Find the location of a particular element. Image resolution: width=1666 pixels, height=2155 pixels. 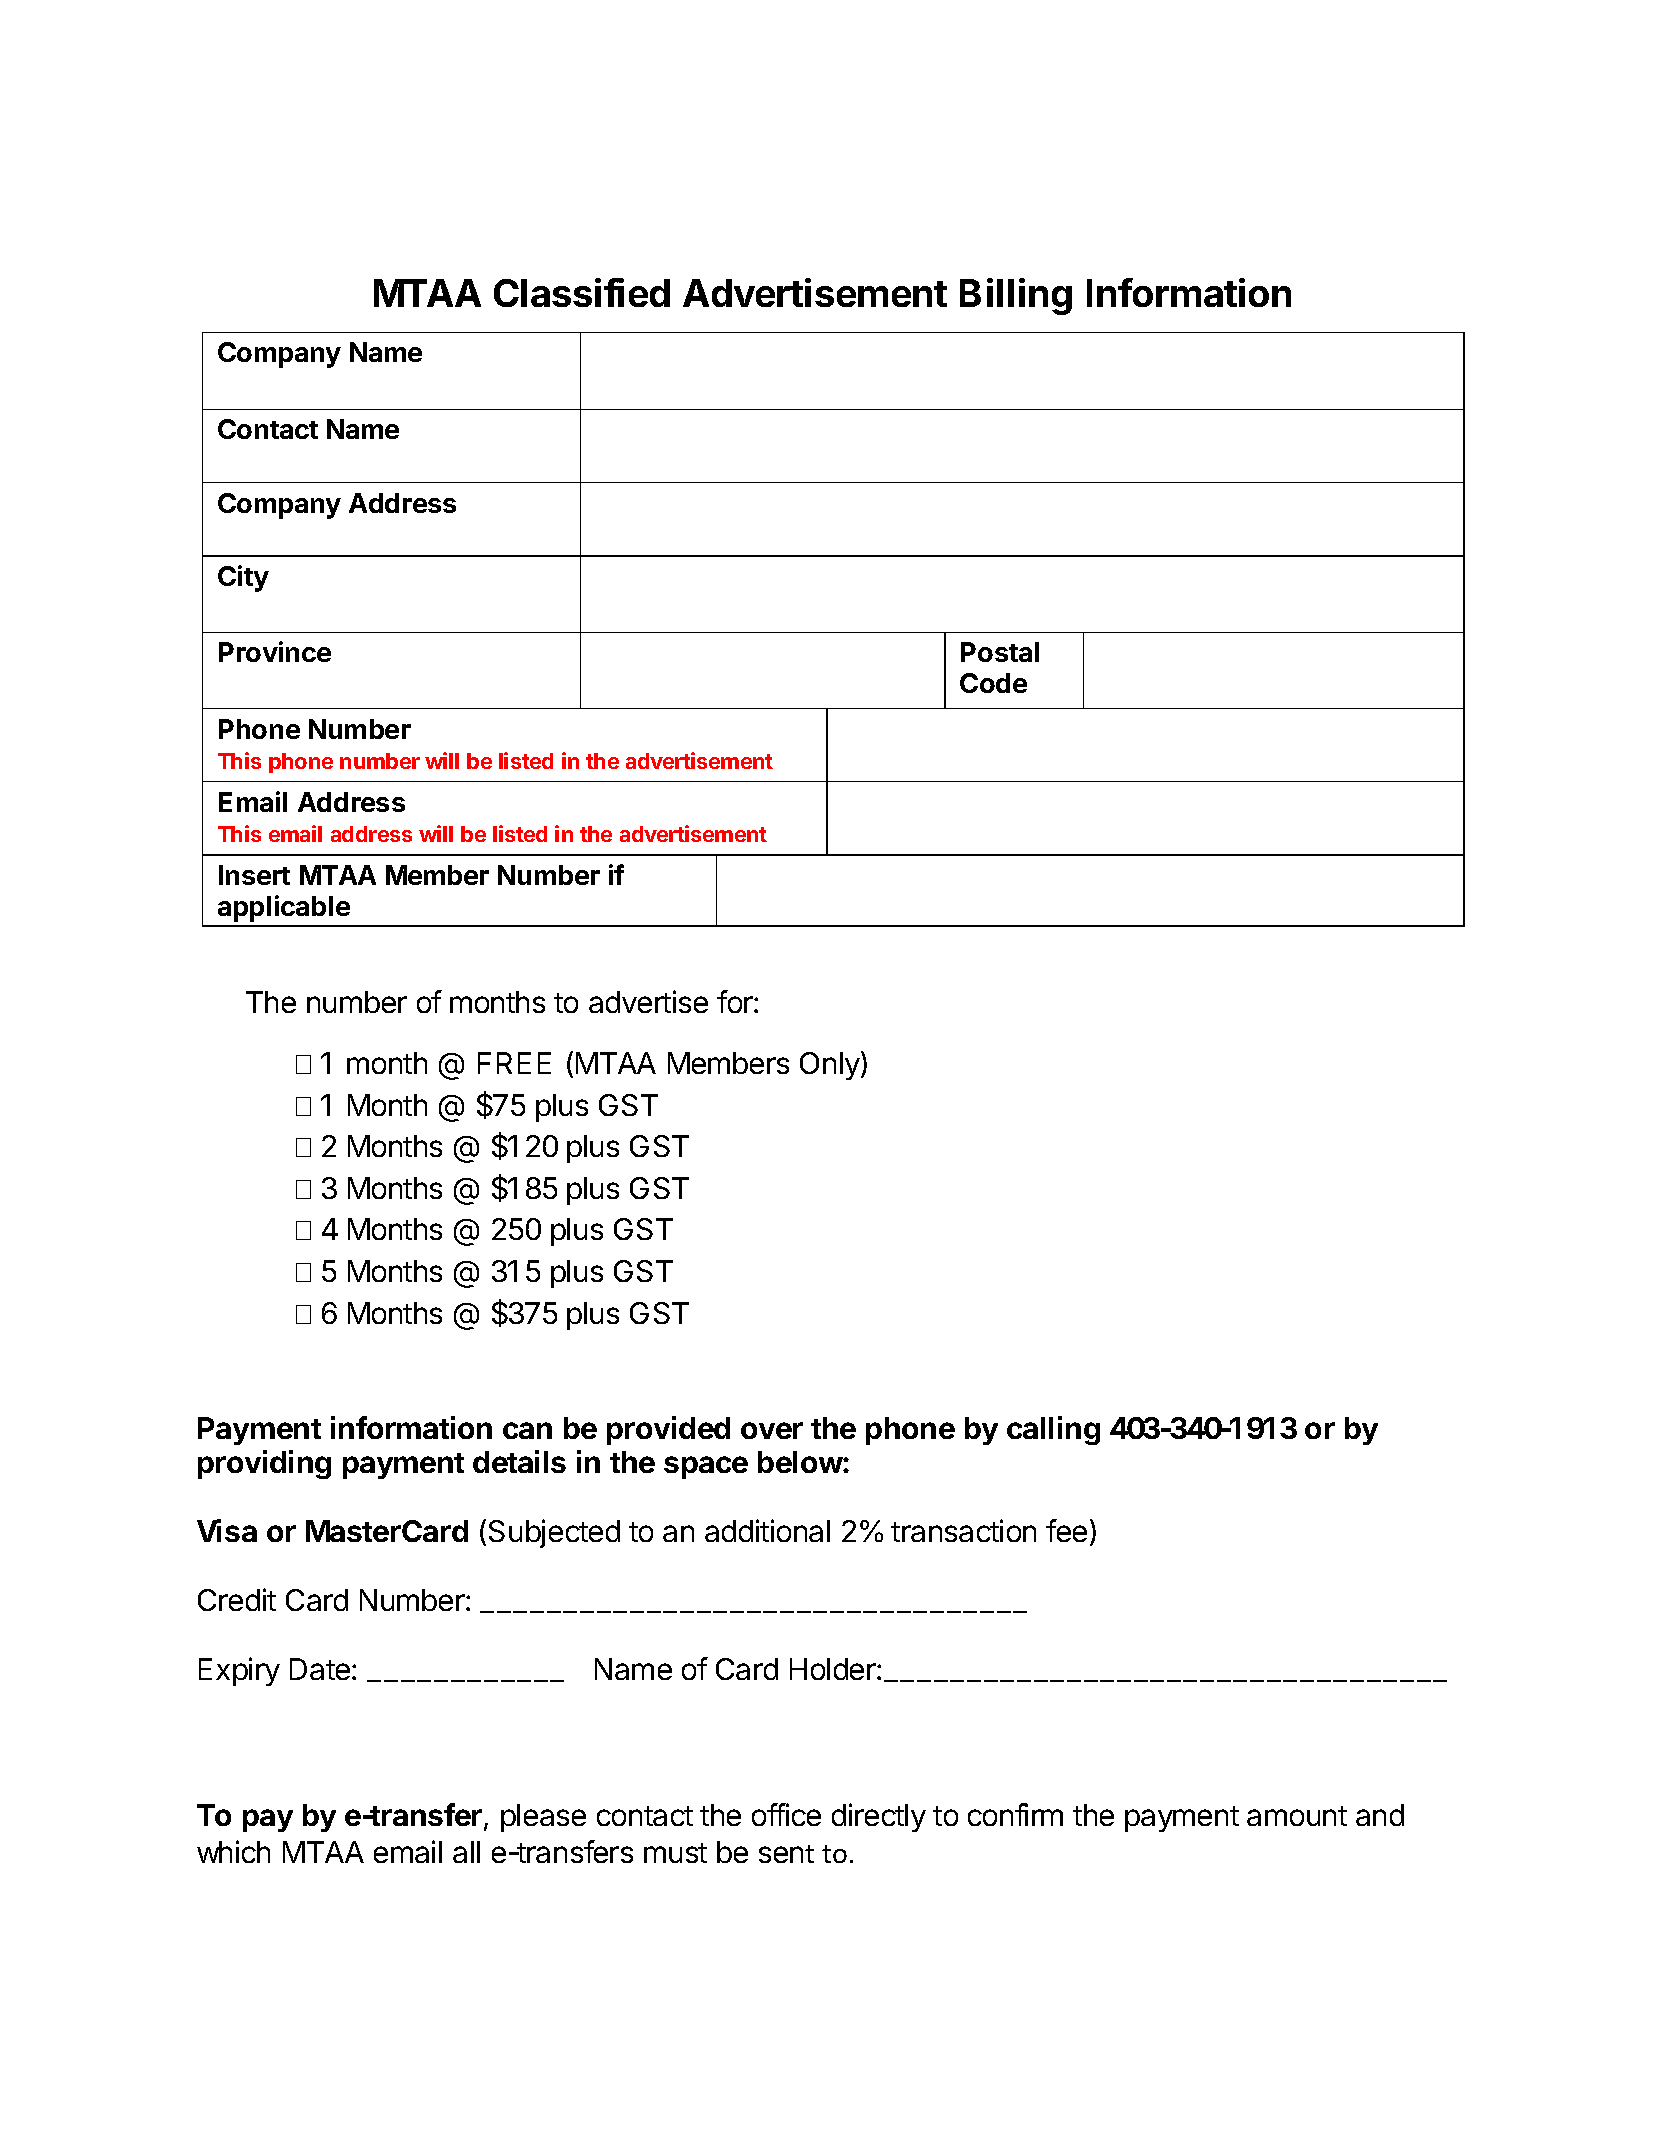

office is located at coordinates (786, 1814).
